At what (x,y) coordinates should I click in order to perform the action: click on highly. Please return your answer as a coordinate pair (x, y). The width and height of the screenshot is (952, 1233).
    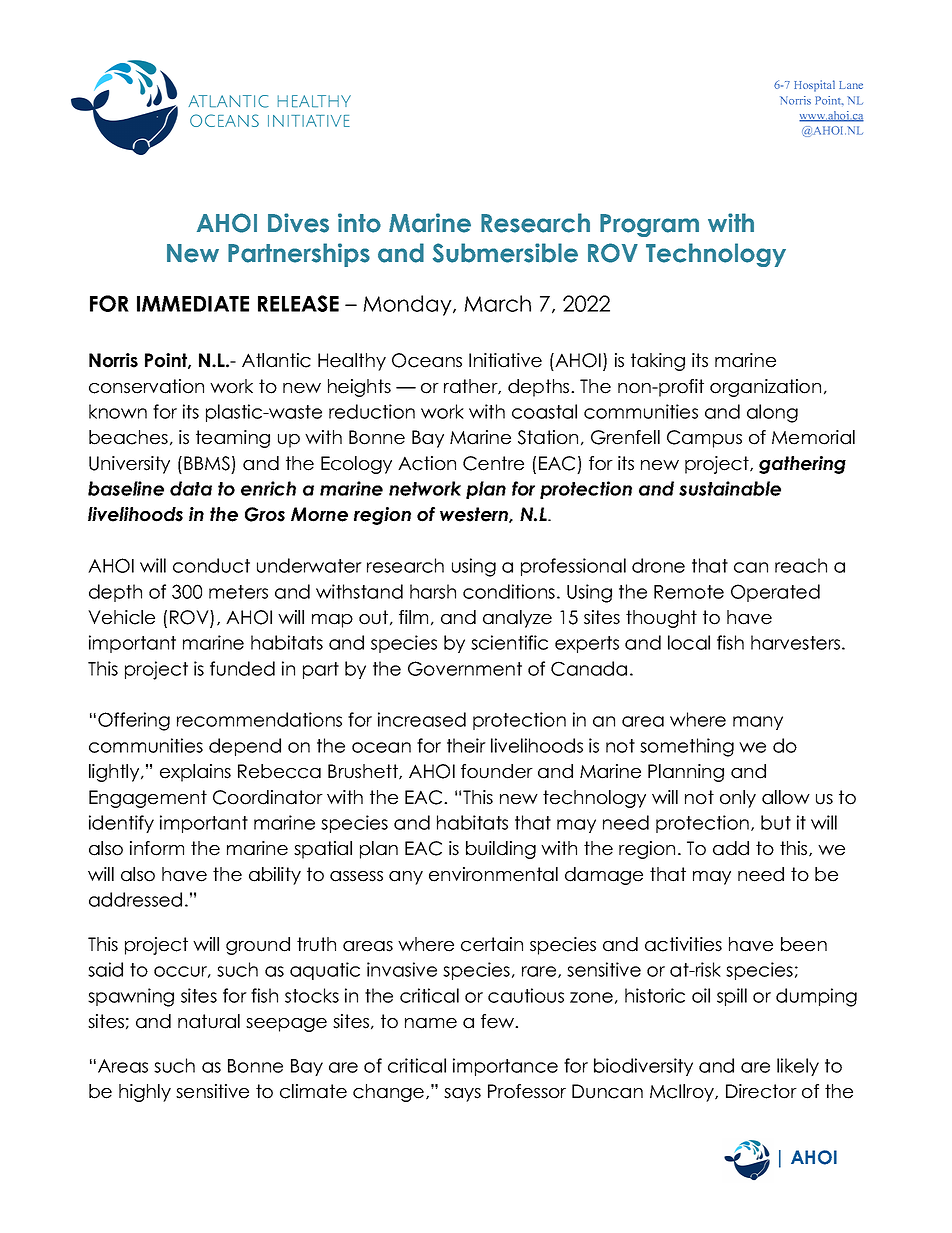
    Looking at the image, I should click on (145, 1093).
